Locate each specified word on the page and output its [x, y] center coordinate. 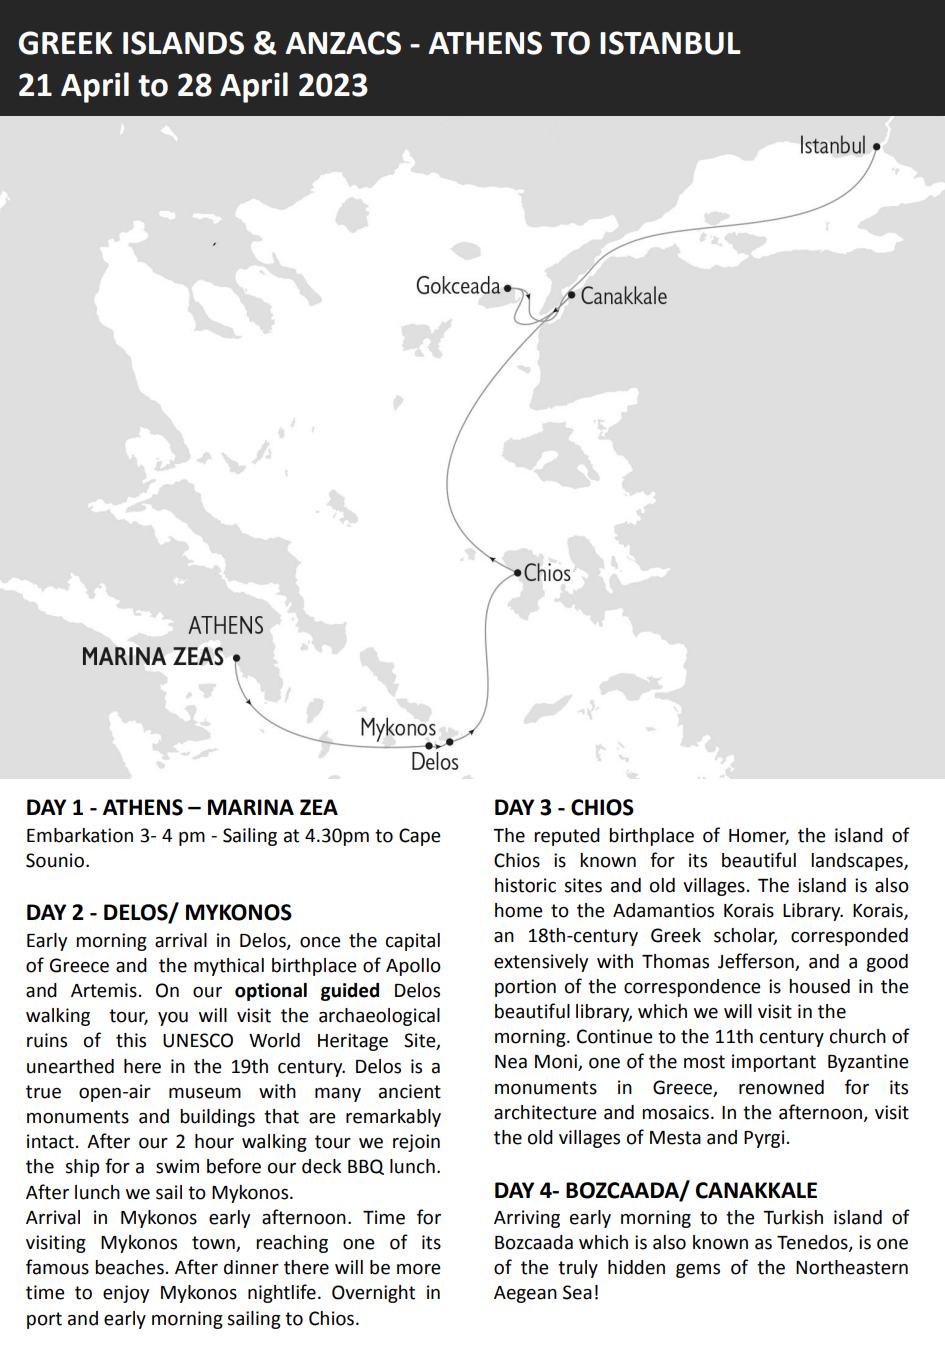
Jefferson [756, 961]
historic [525, 885]
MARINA [251, 807]
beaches [129, 1267]
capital [413, 942]
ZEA [319, 807]
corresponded [849, 937]
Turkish [793, 1217]
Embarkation [80, 835]
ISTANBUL [670, 43]
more [419, 1269]
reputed [567, 837]
